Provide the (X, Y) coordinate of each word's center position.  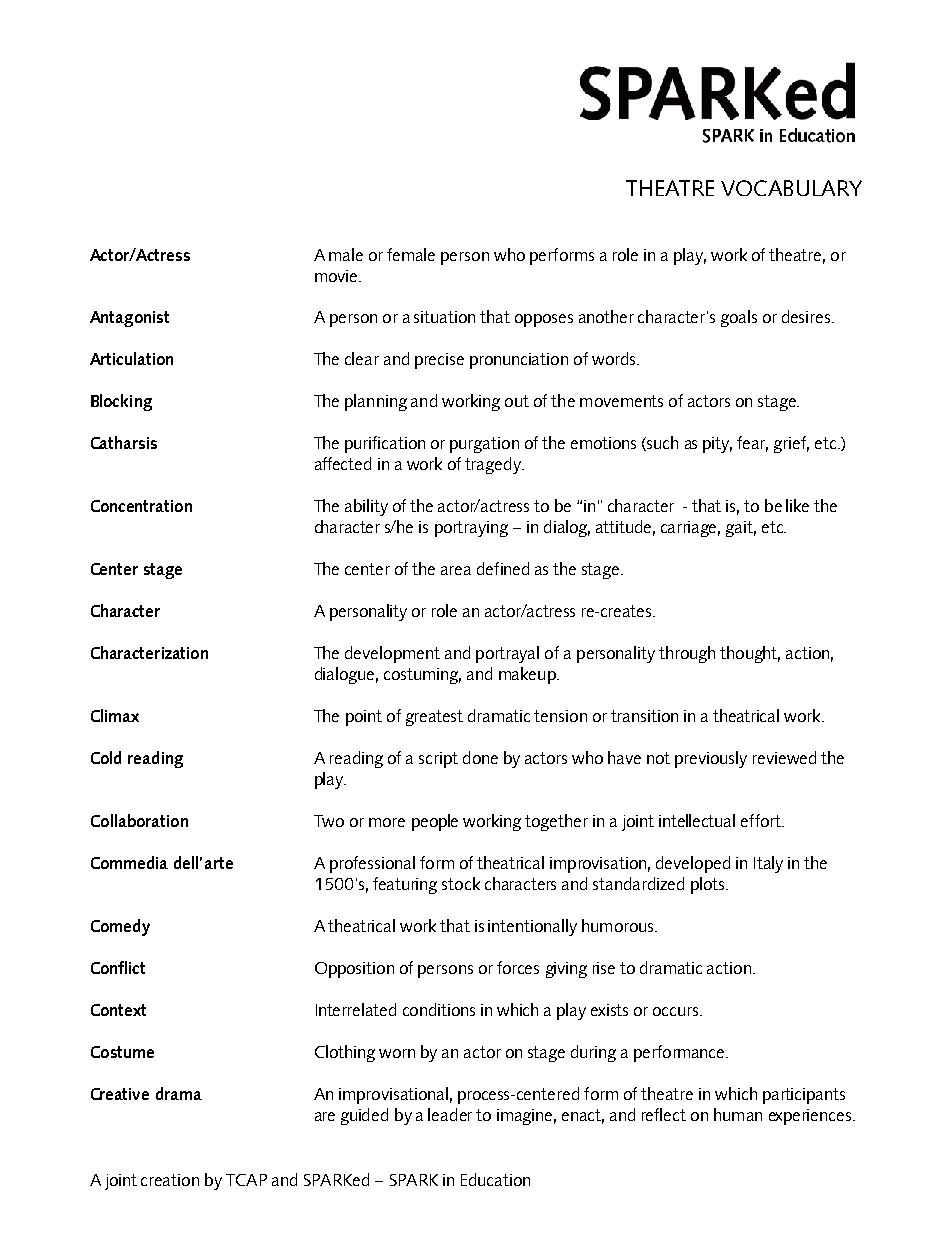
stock (461, 883)
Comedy (120, 927)
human (738, 1114)
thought (750, 654)
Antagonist (129, 319)
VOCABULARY (791, 188)
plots (709, 885)
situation (444, 317)
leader (450, 1114)
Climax (115, 715)
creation (170, 1180)
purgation (484, 445)
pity (717, 445)
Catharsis (124, 442)
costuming (422, 676)
